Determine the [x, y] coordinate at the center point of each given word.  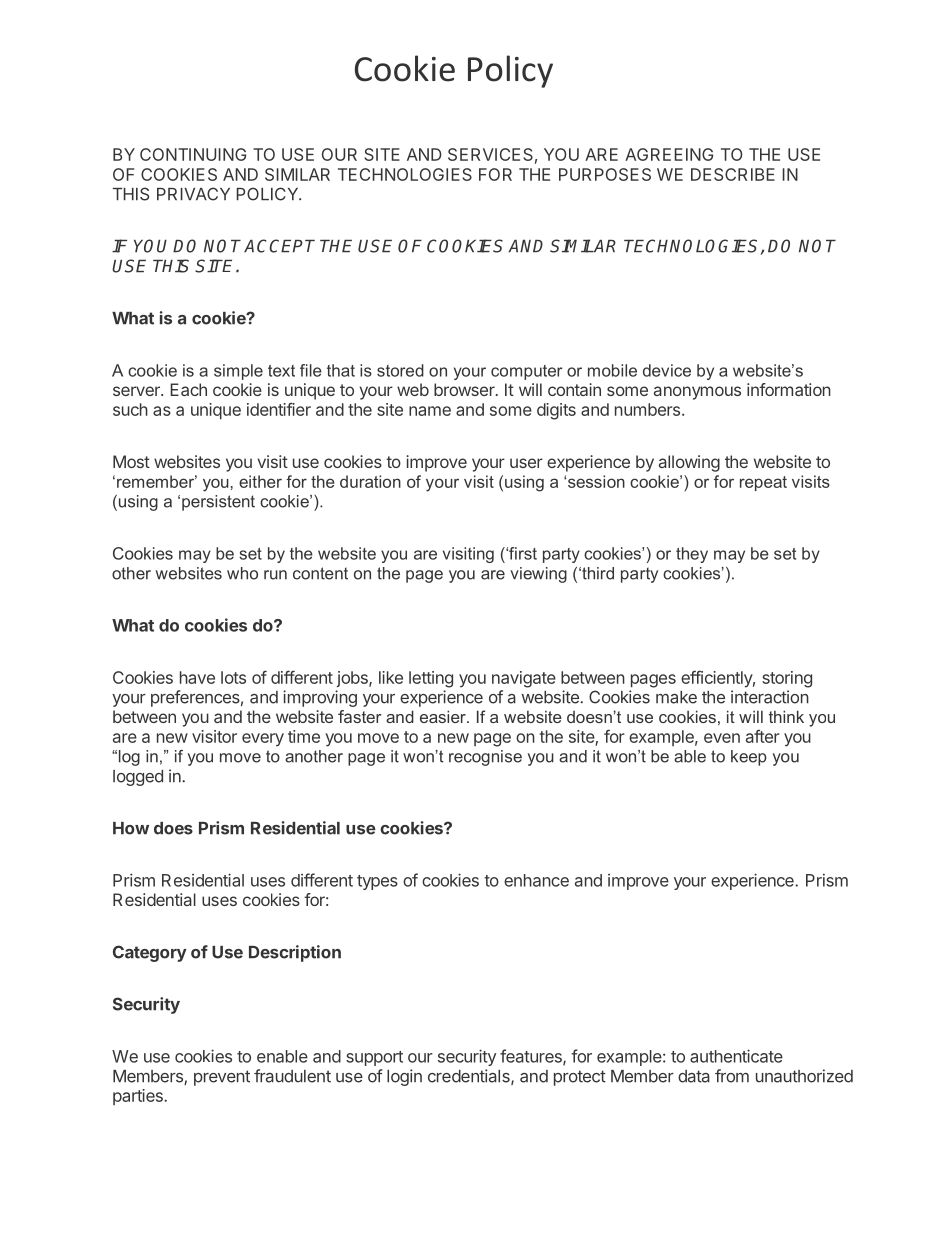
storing [787, 679]
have [197, 677]
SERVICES [490, 154]
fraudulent [292, 1076]
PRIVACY [193, 194]
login [404, 1077]
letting [431, 679]
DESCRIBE [733, 174]
